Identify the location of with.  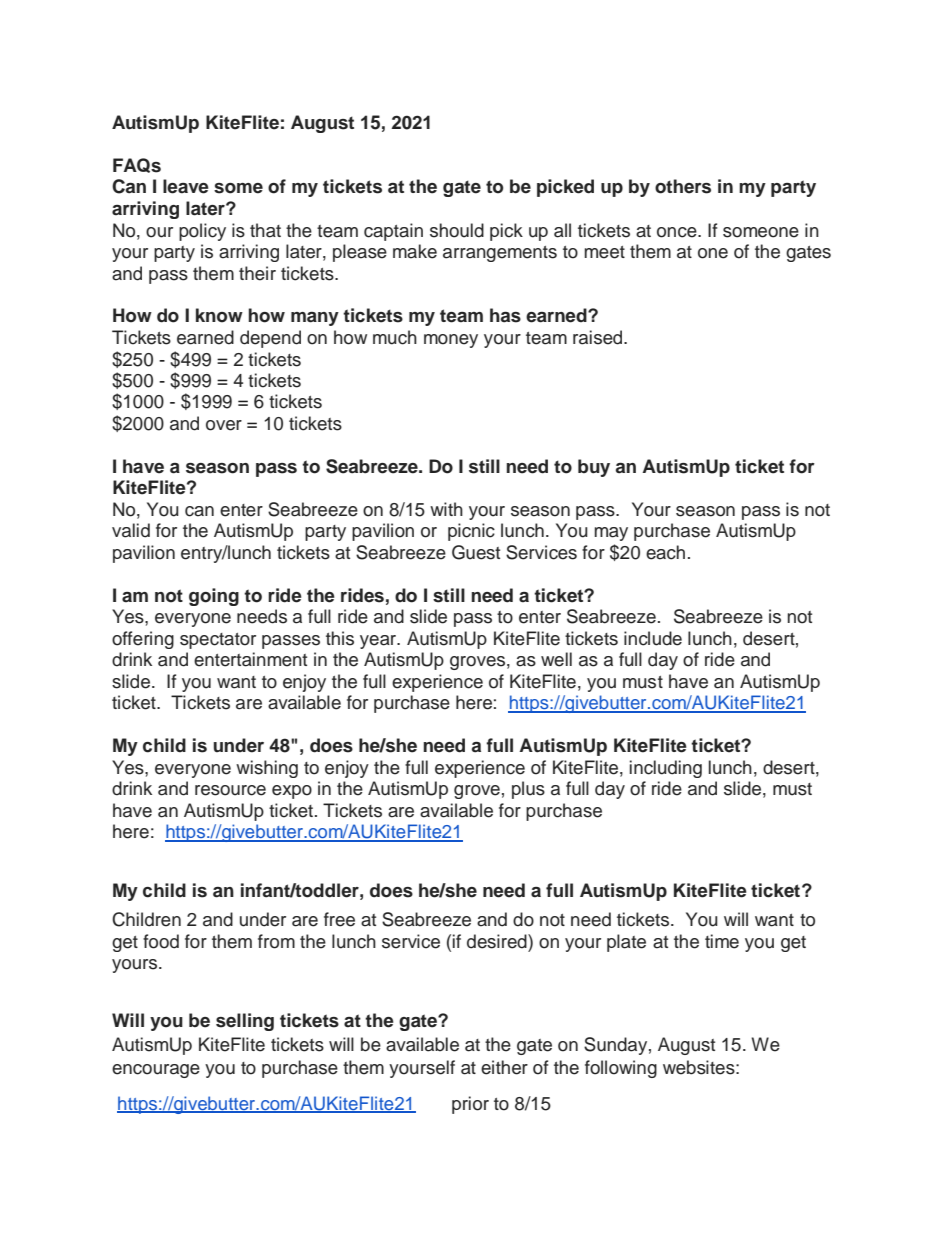
(446, 509).
